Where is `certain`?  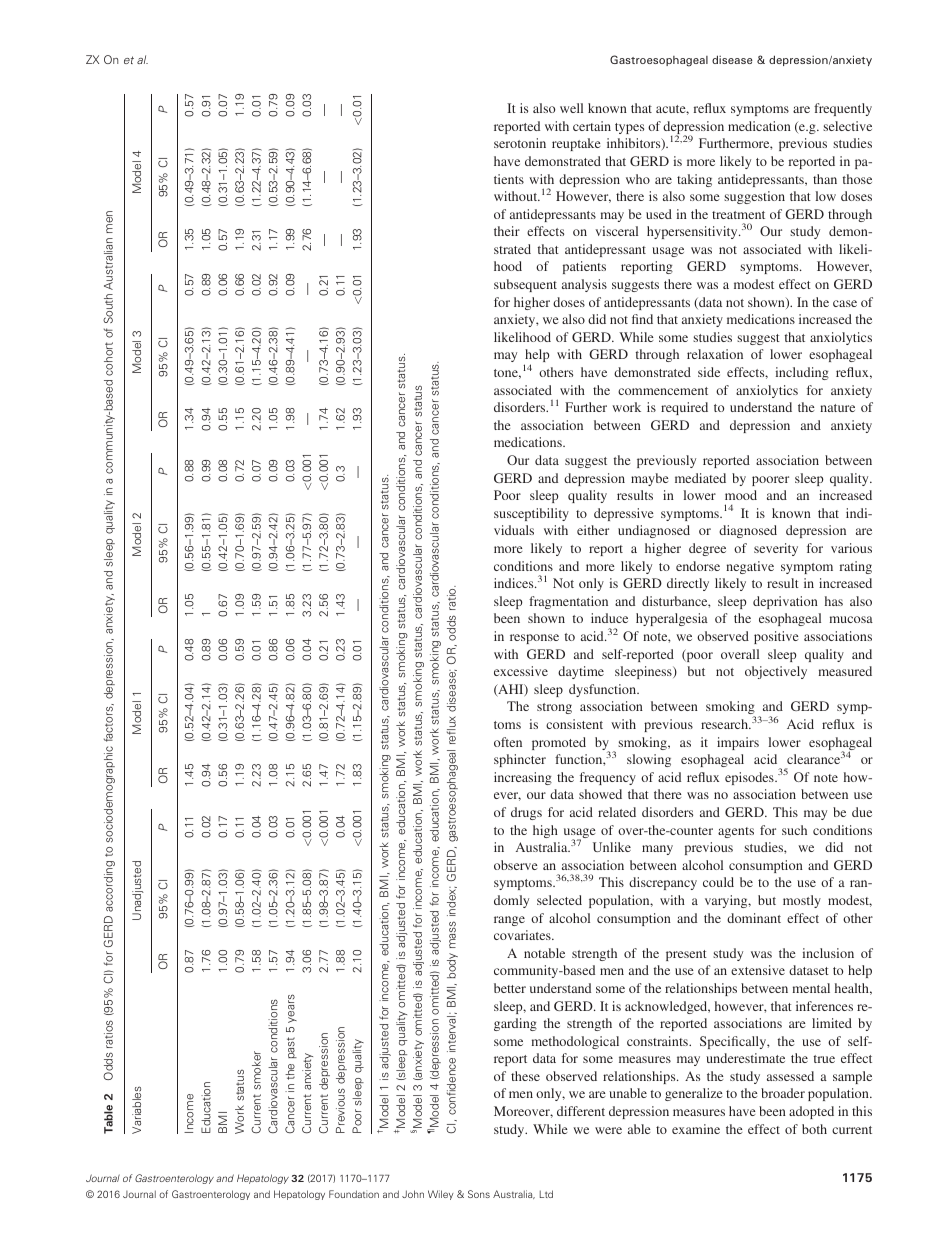 certain is located at coordinates (592, 126).
